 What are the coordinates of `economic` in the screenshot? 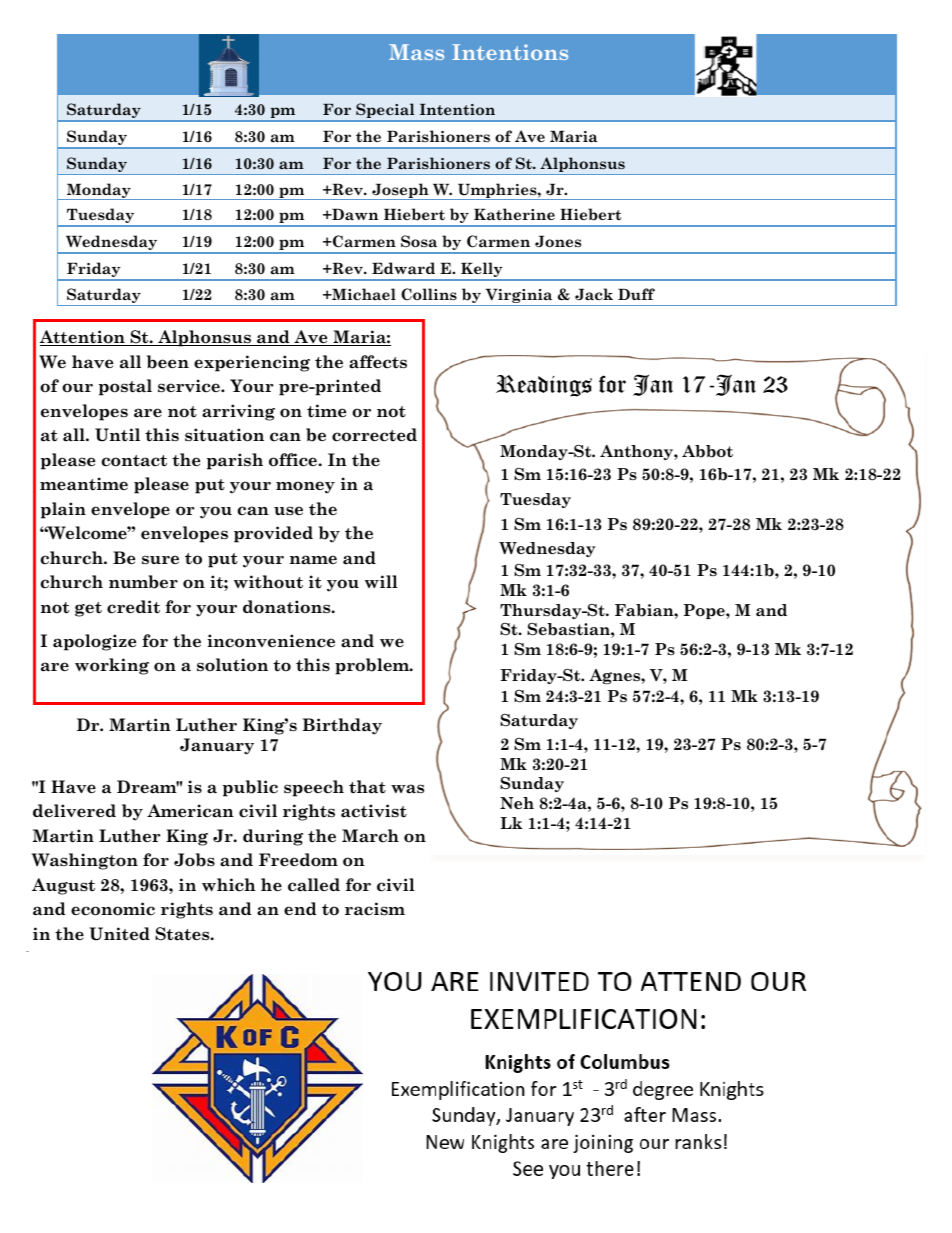 It's located at (113, 909).
